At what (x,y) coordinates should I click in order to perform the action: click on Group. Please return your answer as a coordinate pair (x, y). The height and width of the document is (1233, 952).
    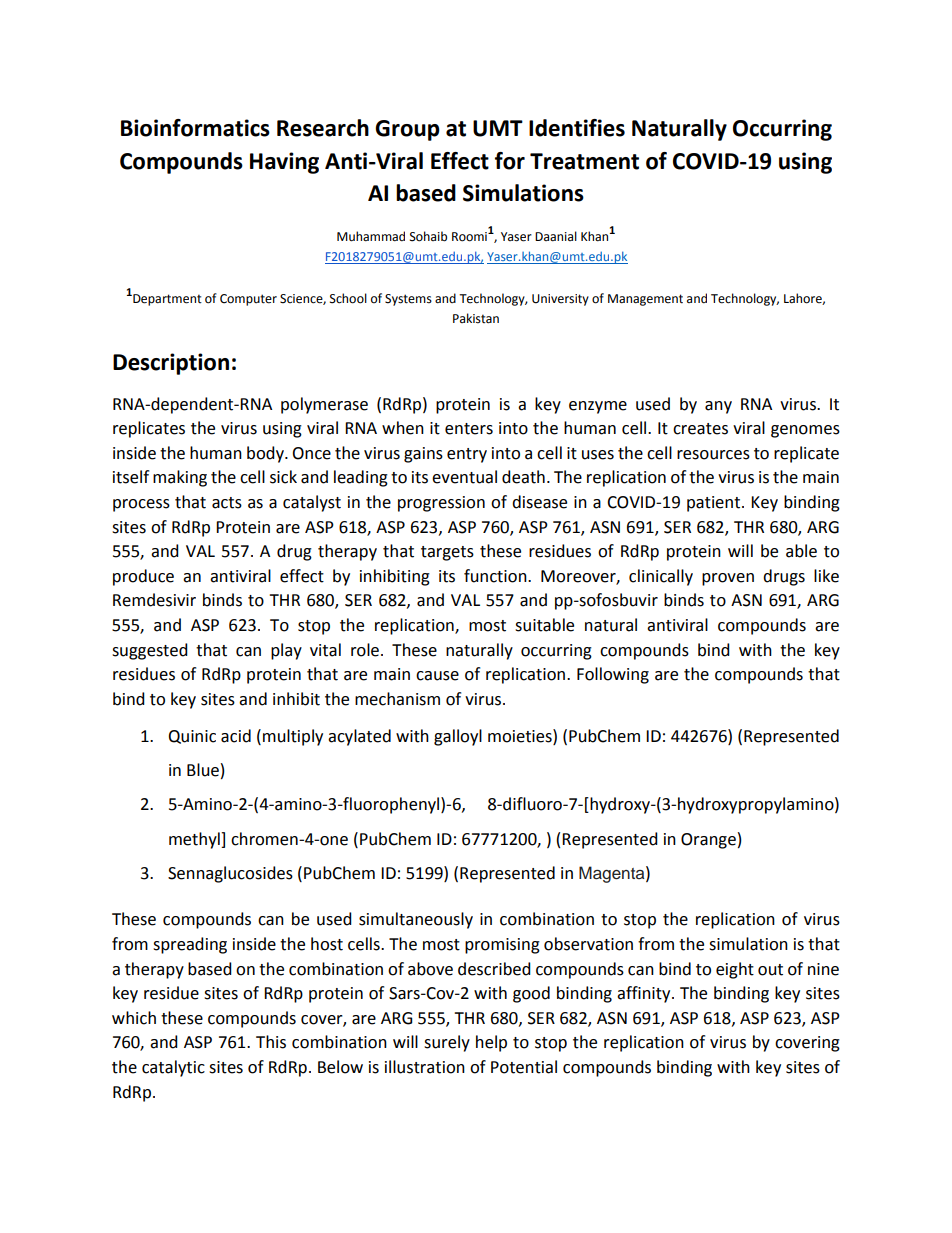
    Looking at the image, I should click on (407, 130).
